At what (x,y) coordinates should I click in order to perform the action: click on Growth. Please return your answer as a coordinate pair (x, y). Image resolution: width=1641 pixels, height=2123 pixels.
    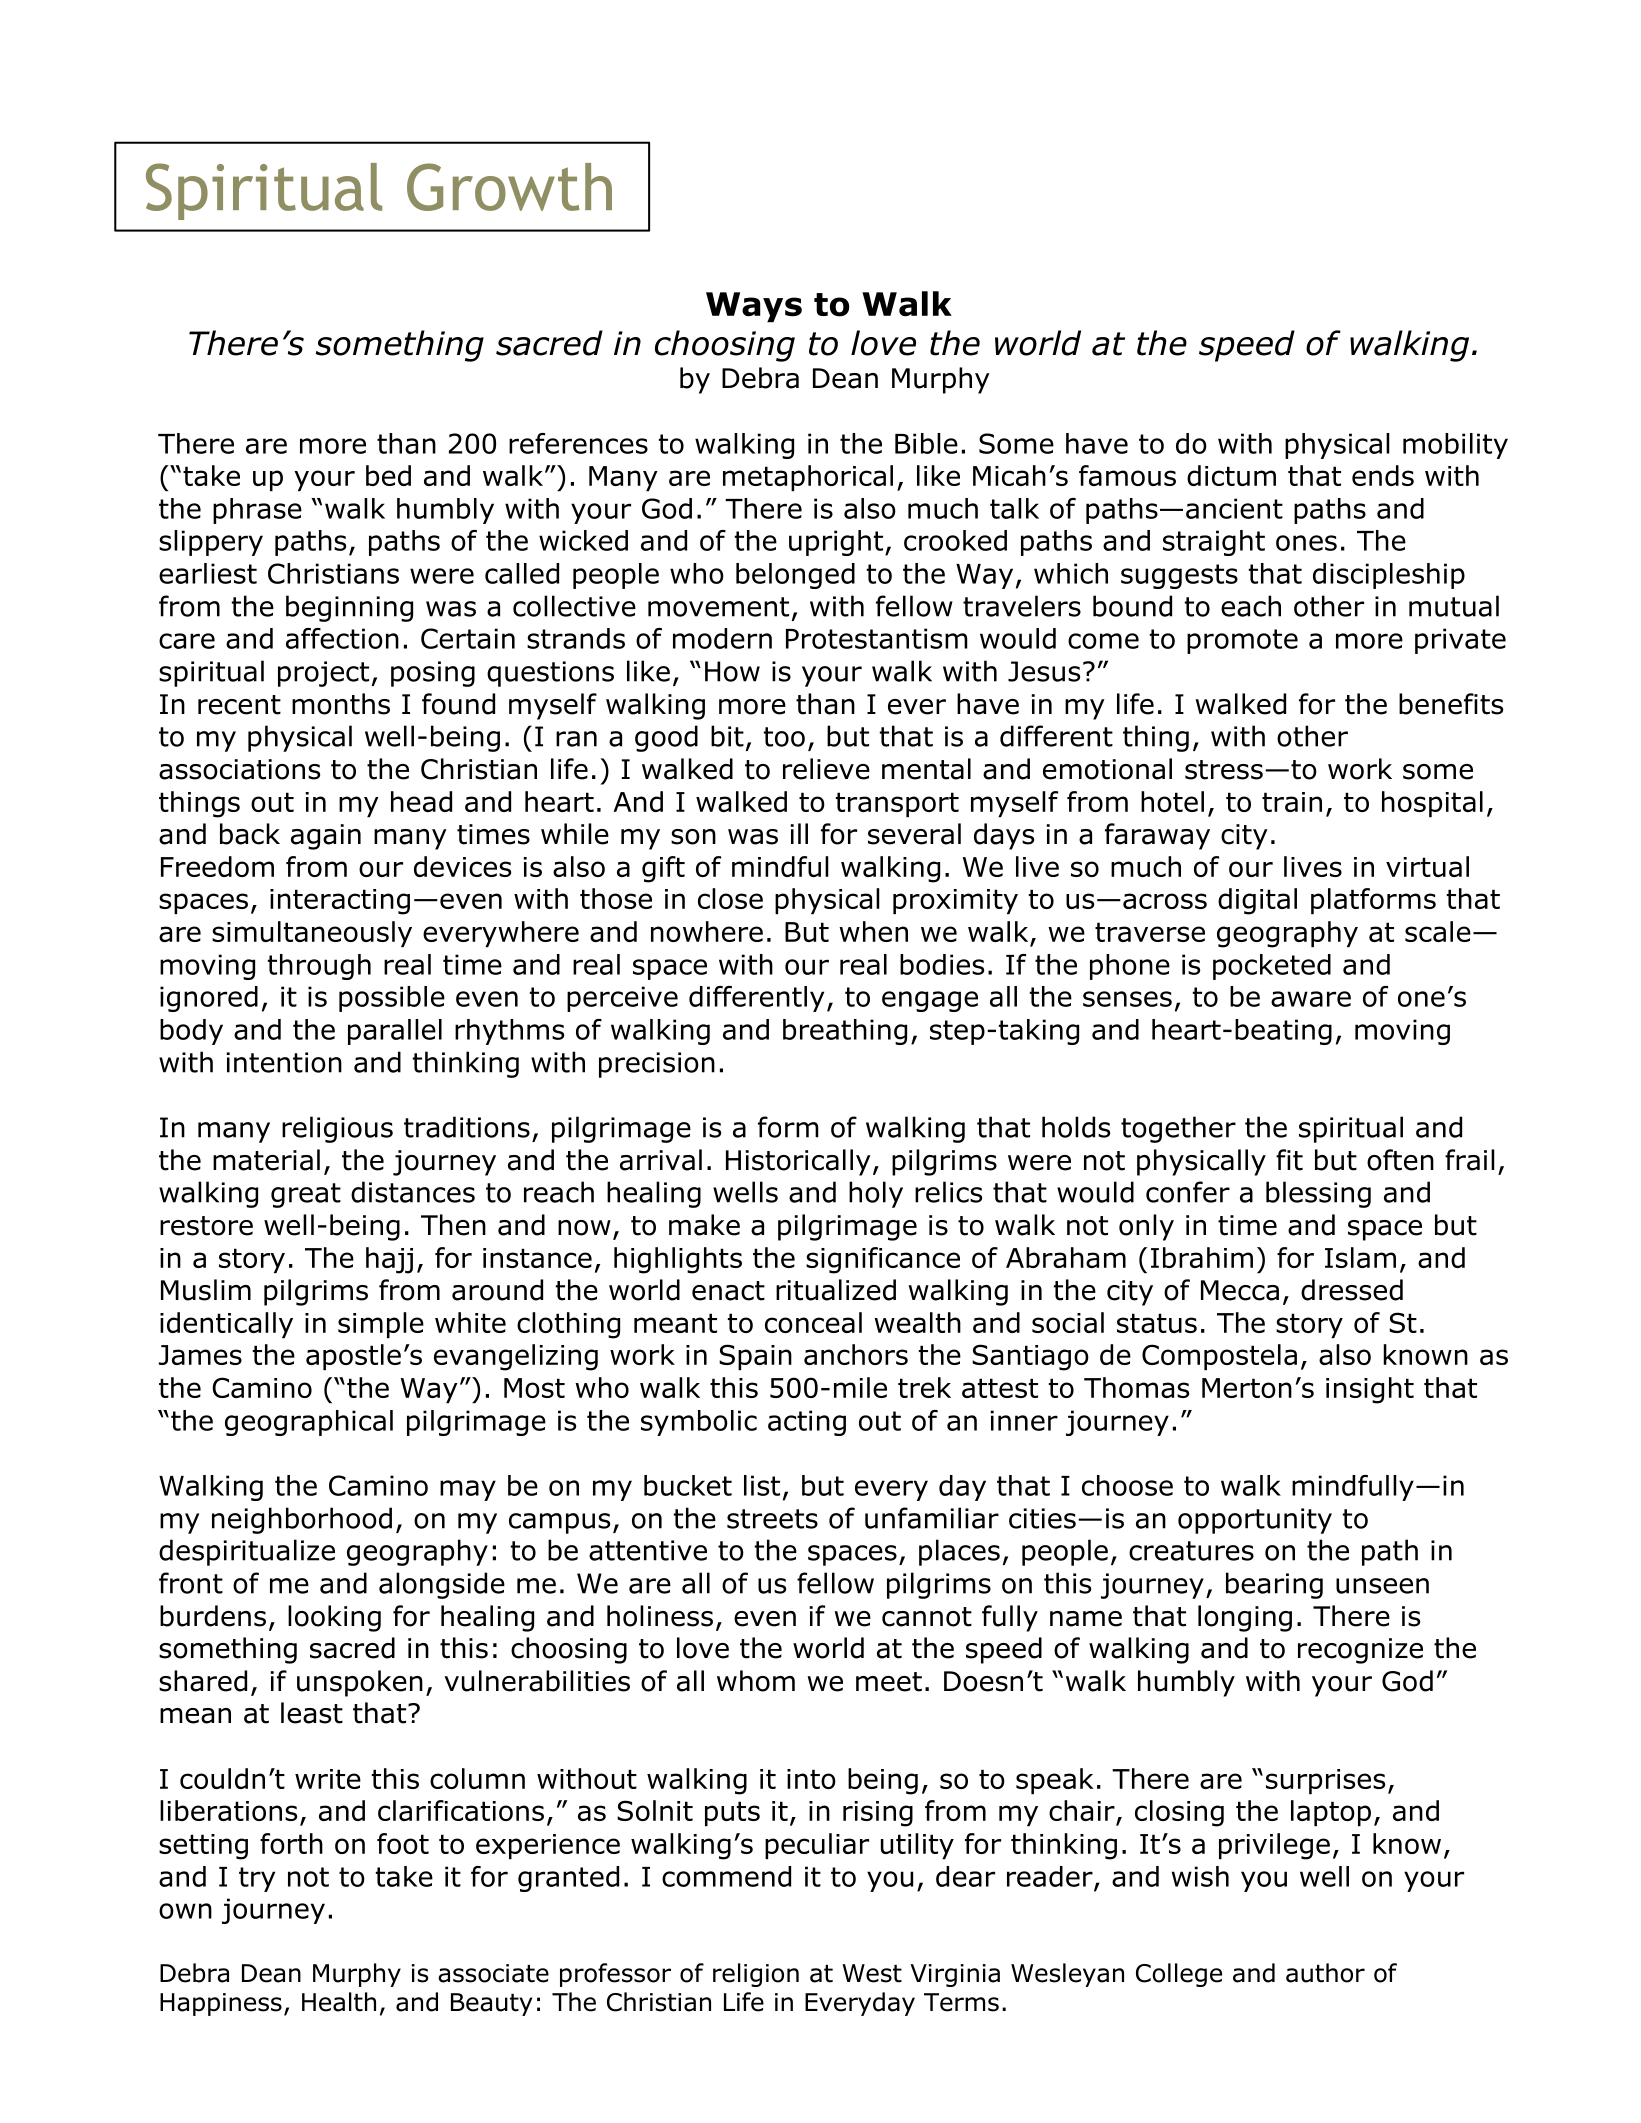
    Looking at the image, I should click on (509, 187).
